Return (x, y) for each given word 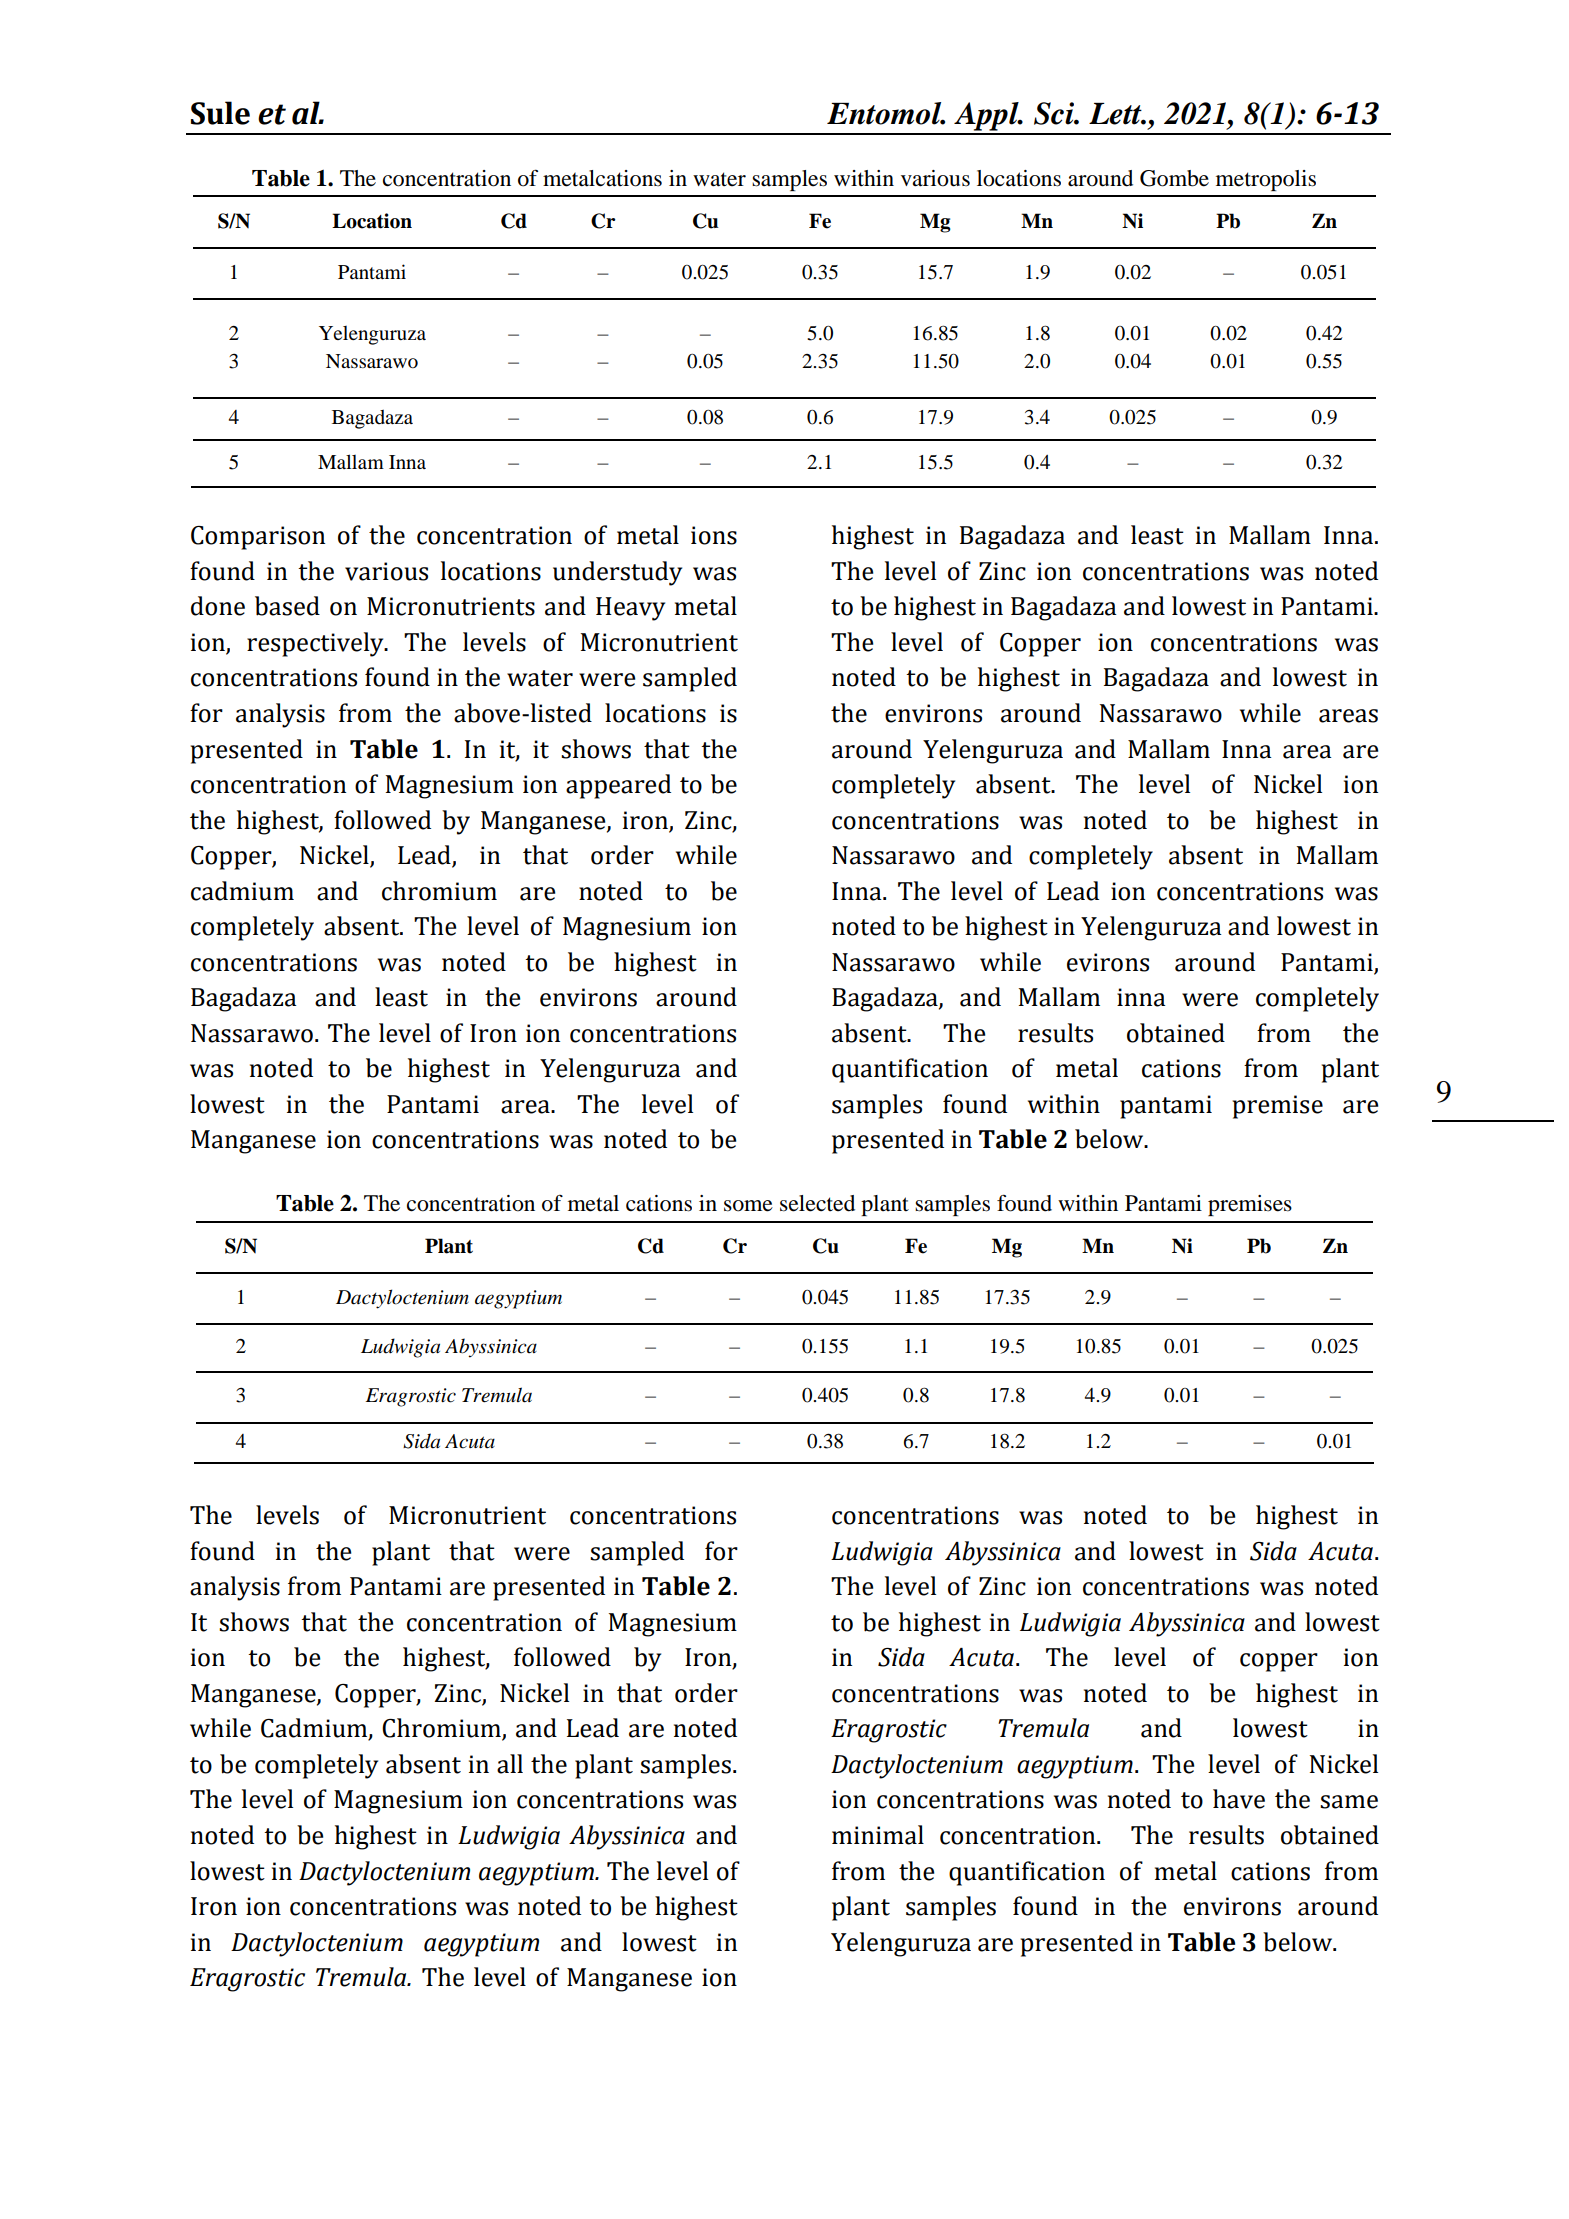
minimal (878, 1835)
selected (817, 1203)
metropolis (1266, 180)
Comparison (258, 538)
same (1349, 1802)
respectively (316, 644)
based (287, 606)
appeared (618, 786)
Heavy (630, 609)
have (1239, 1799)
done (218, 606)
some (748, 1206)
